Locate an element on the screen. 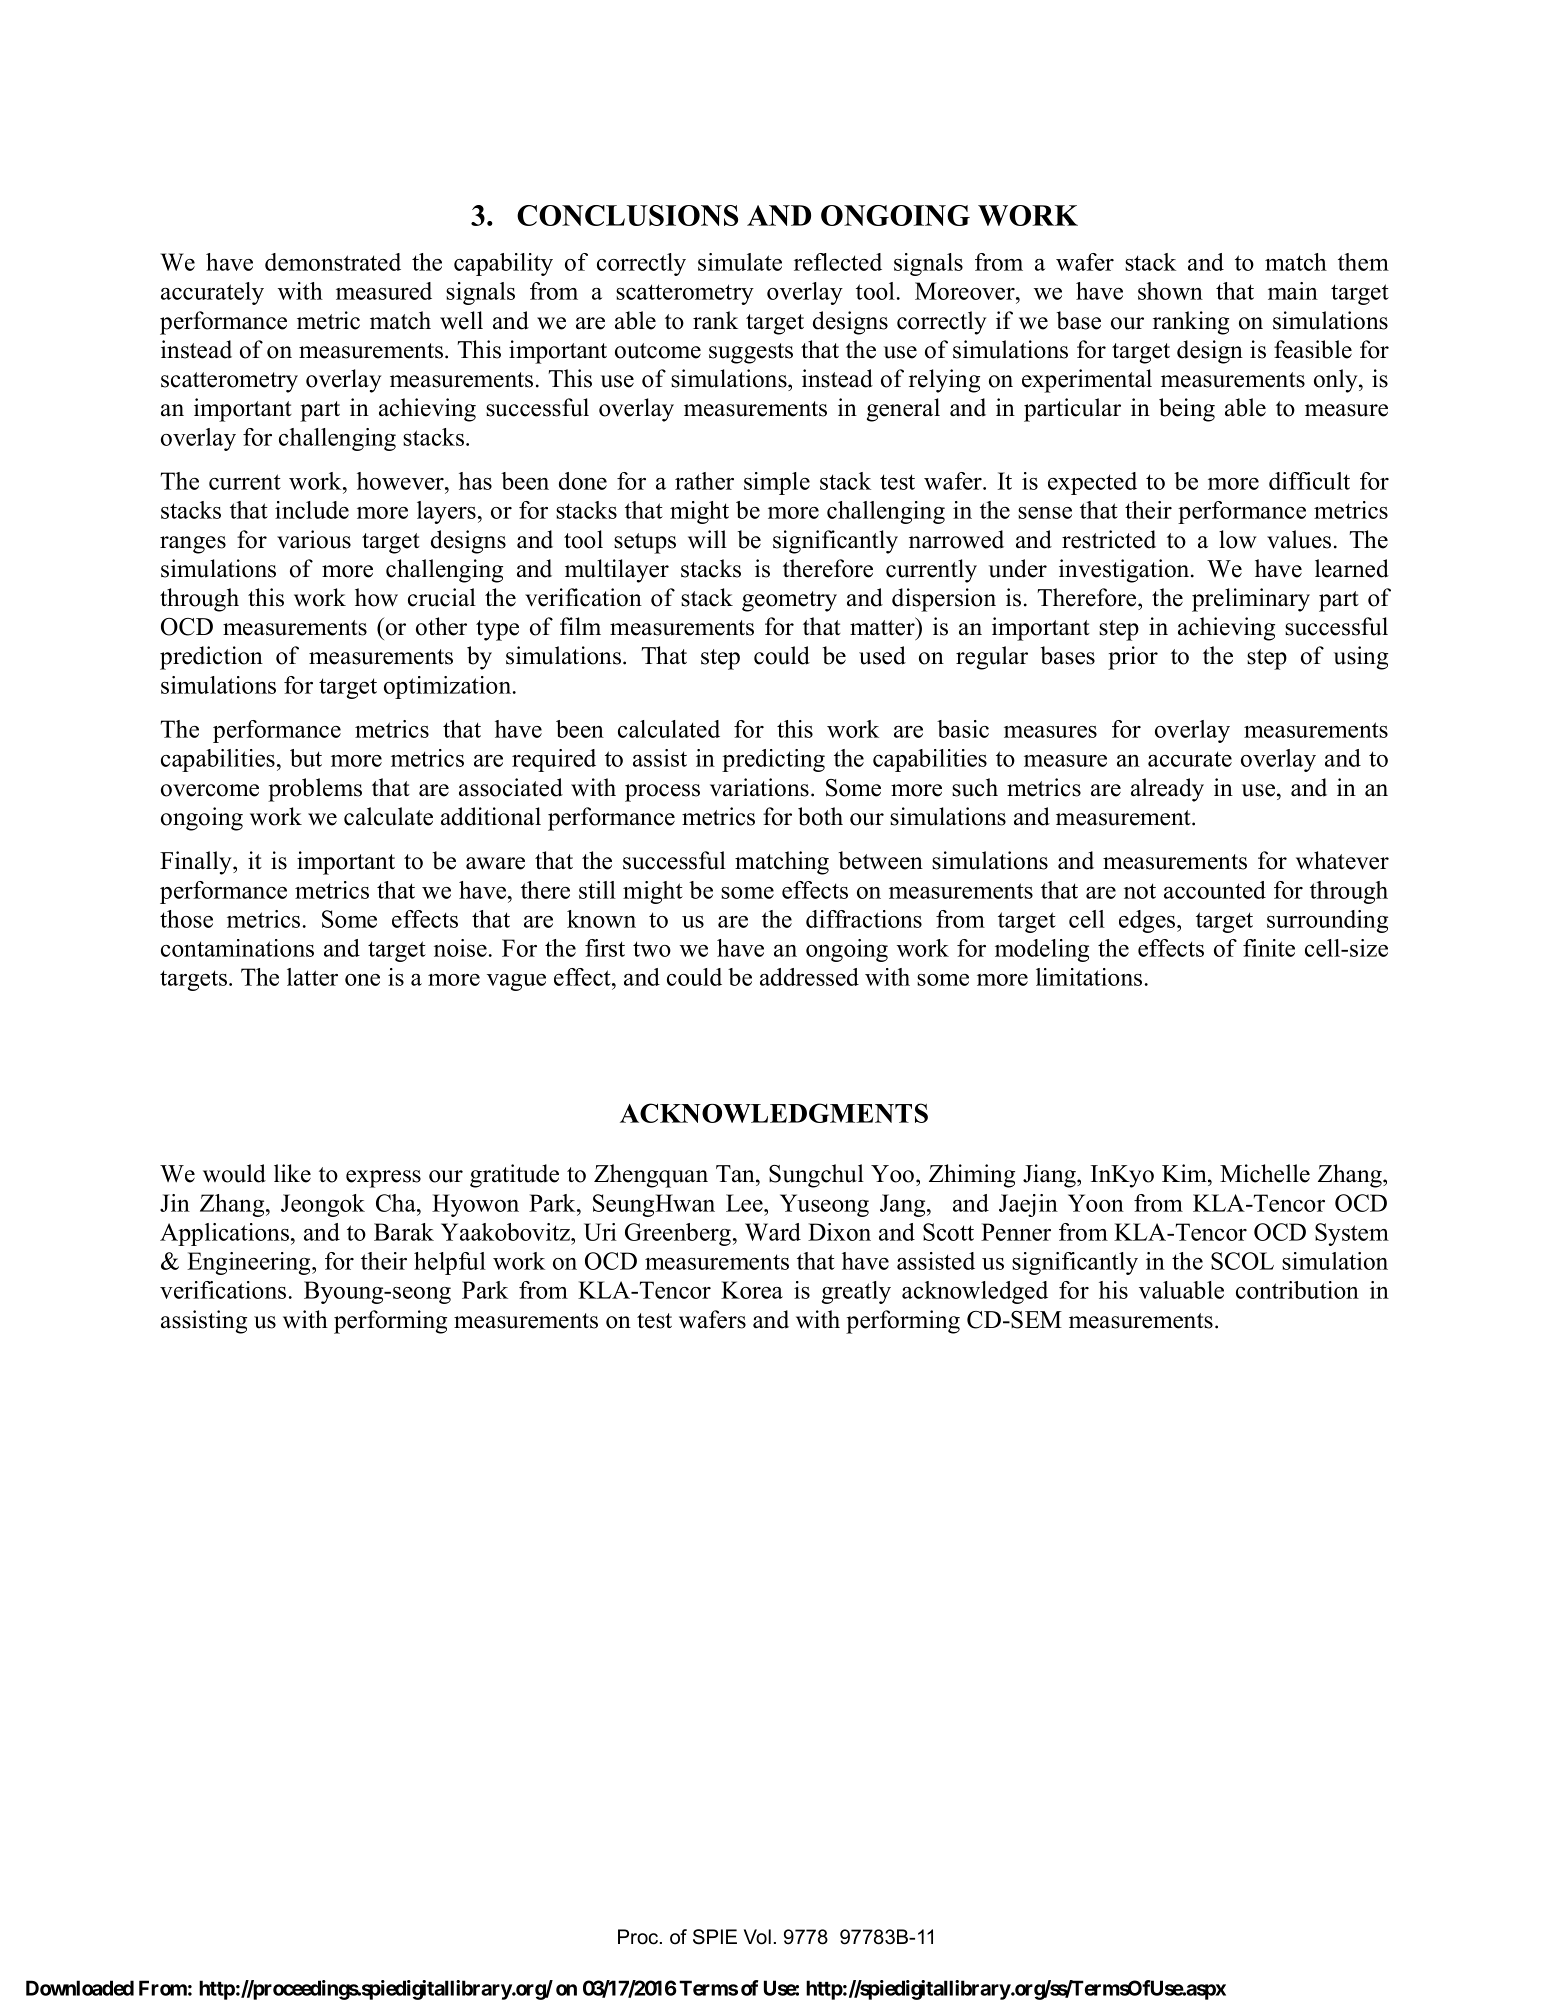  predicting is located at coordinates (773, 760).
